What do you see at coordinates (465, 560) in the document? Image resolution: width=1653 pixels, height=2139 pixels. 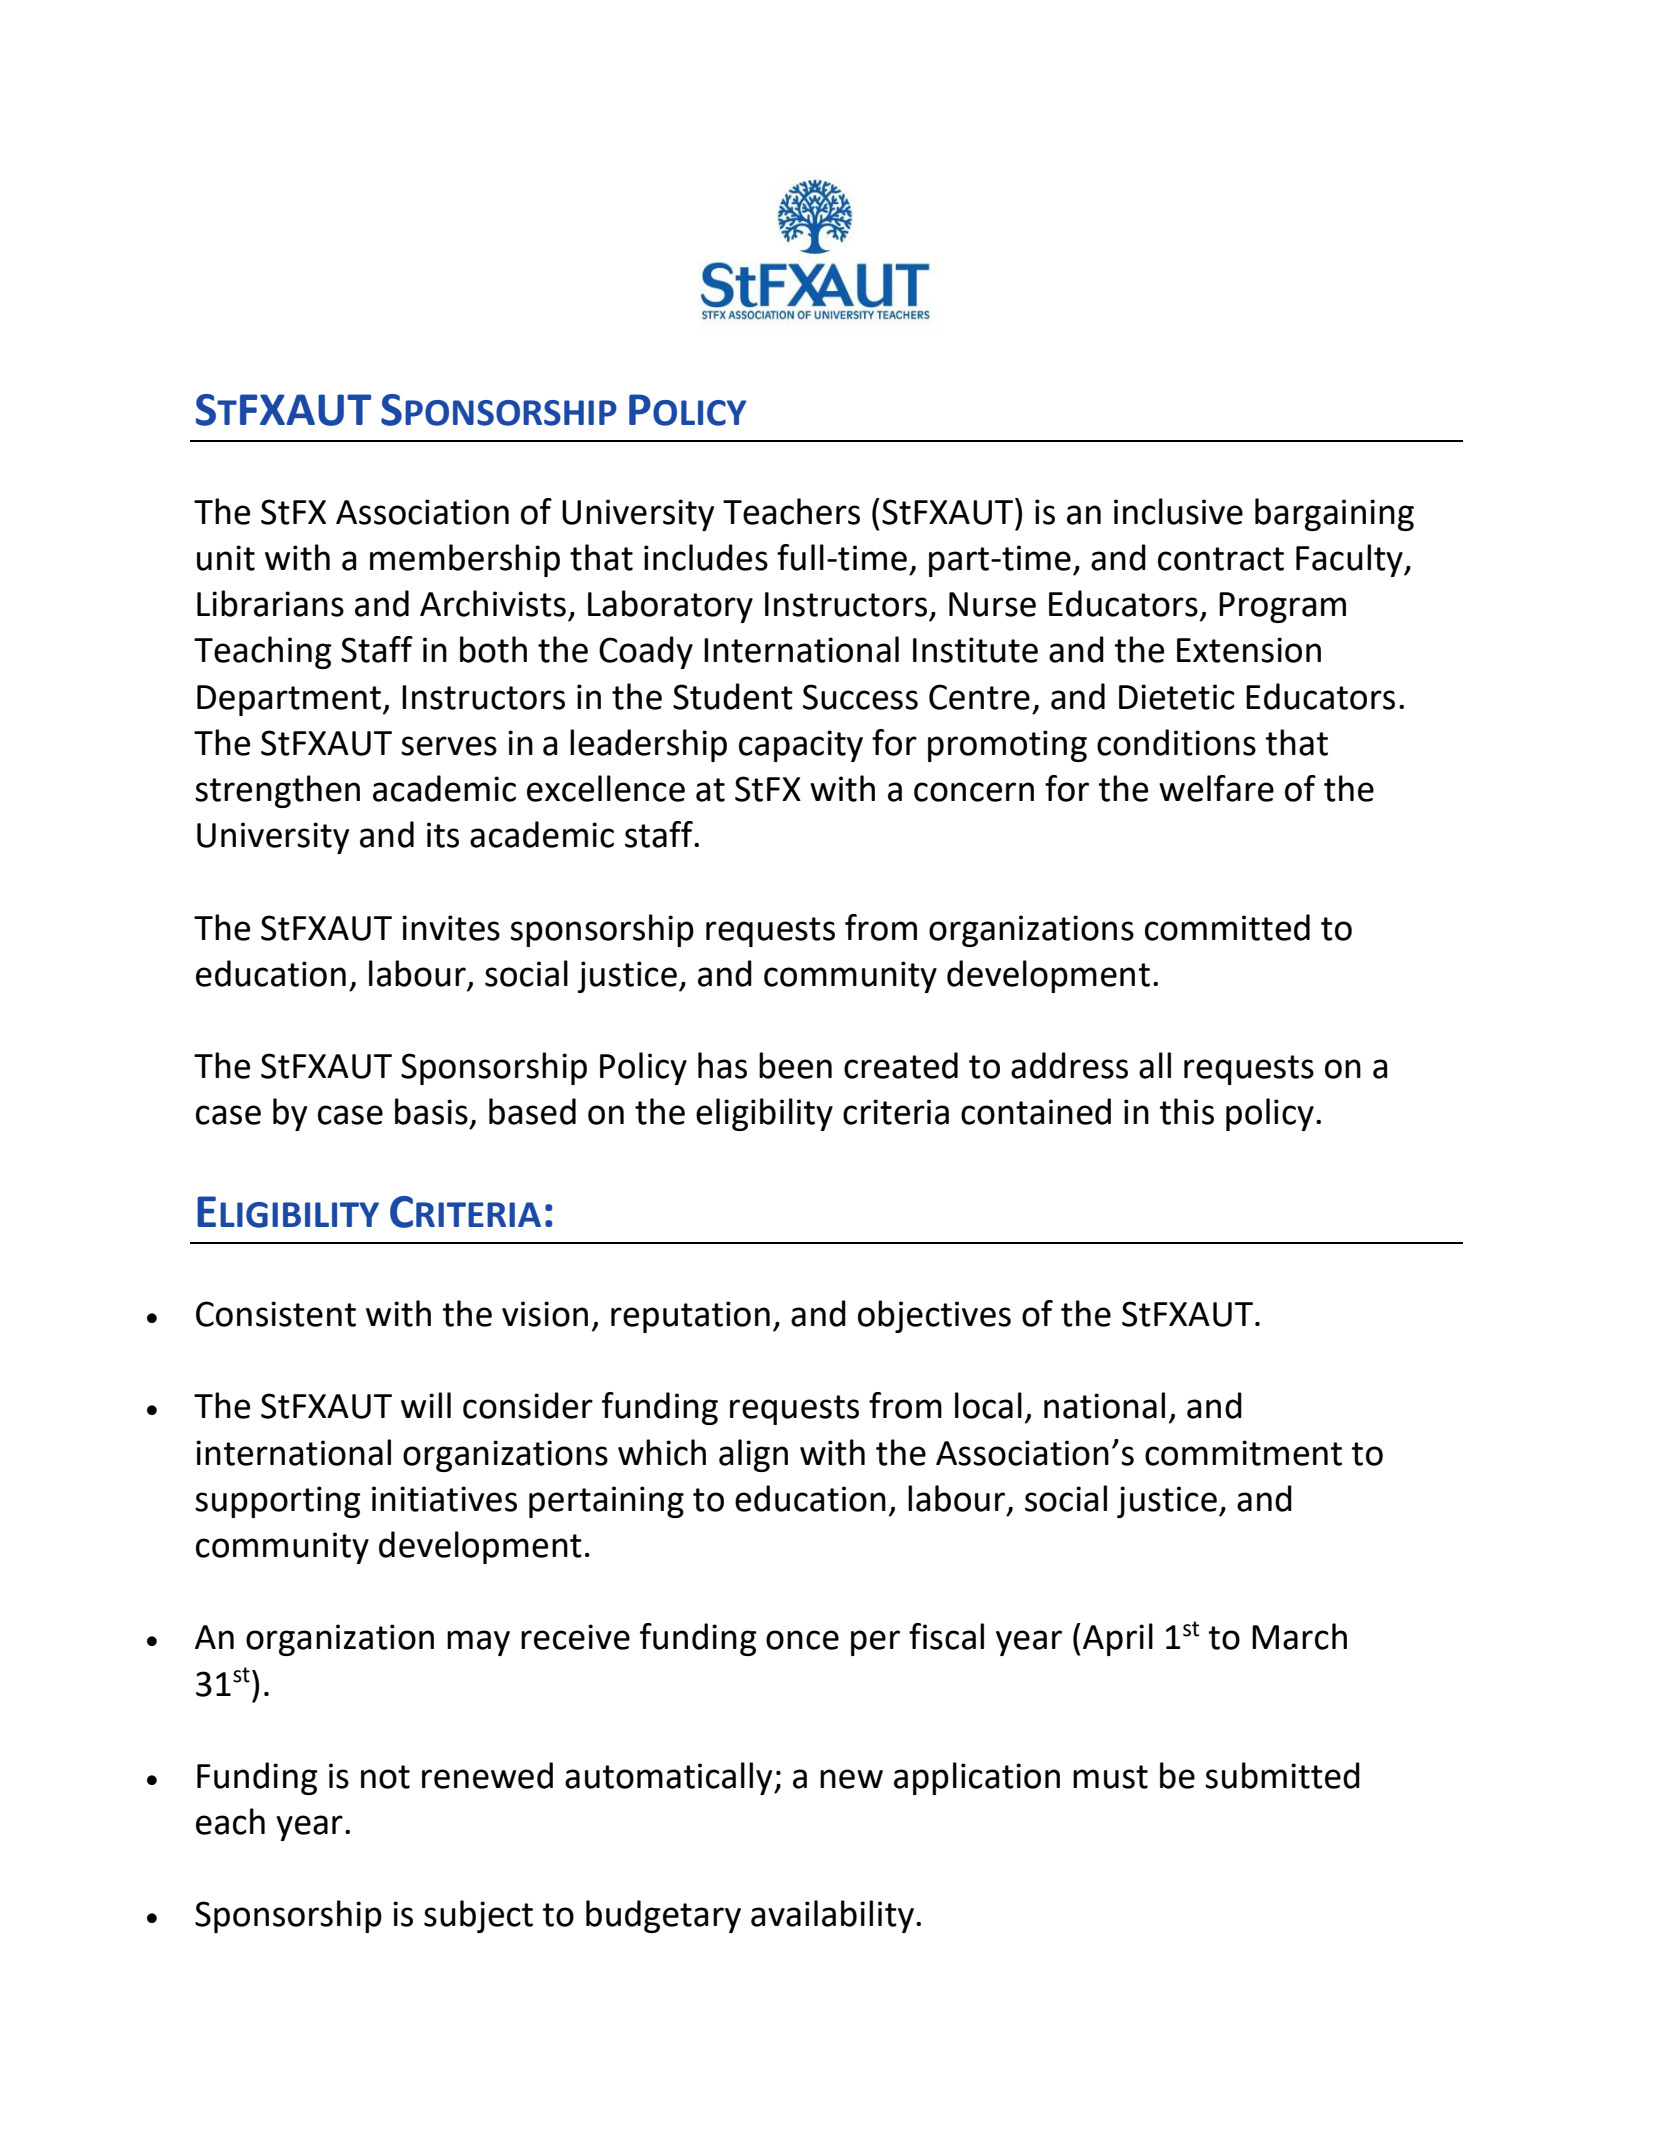 I see `membership` at bounding box center [465, 560].
